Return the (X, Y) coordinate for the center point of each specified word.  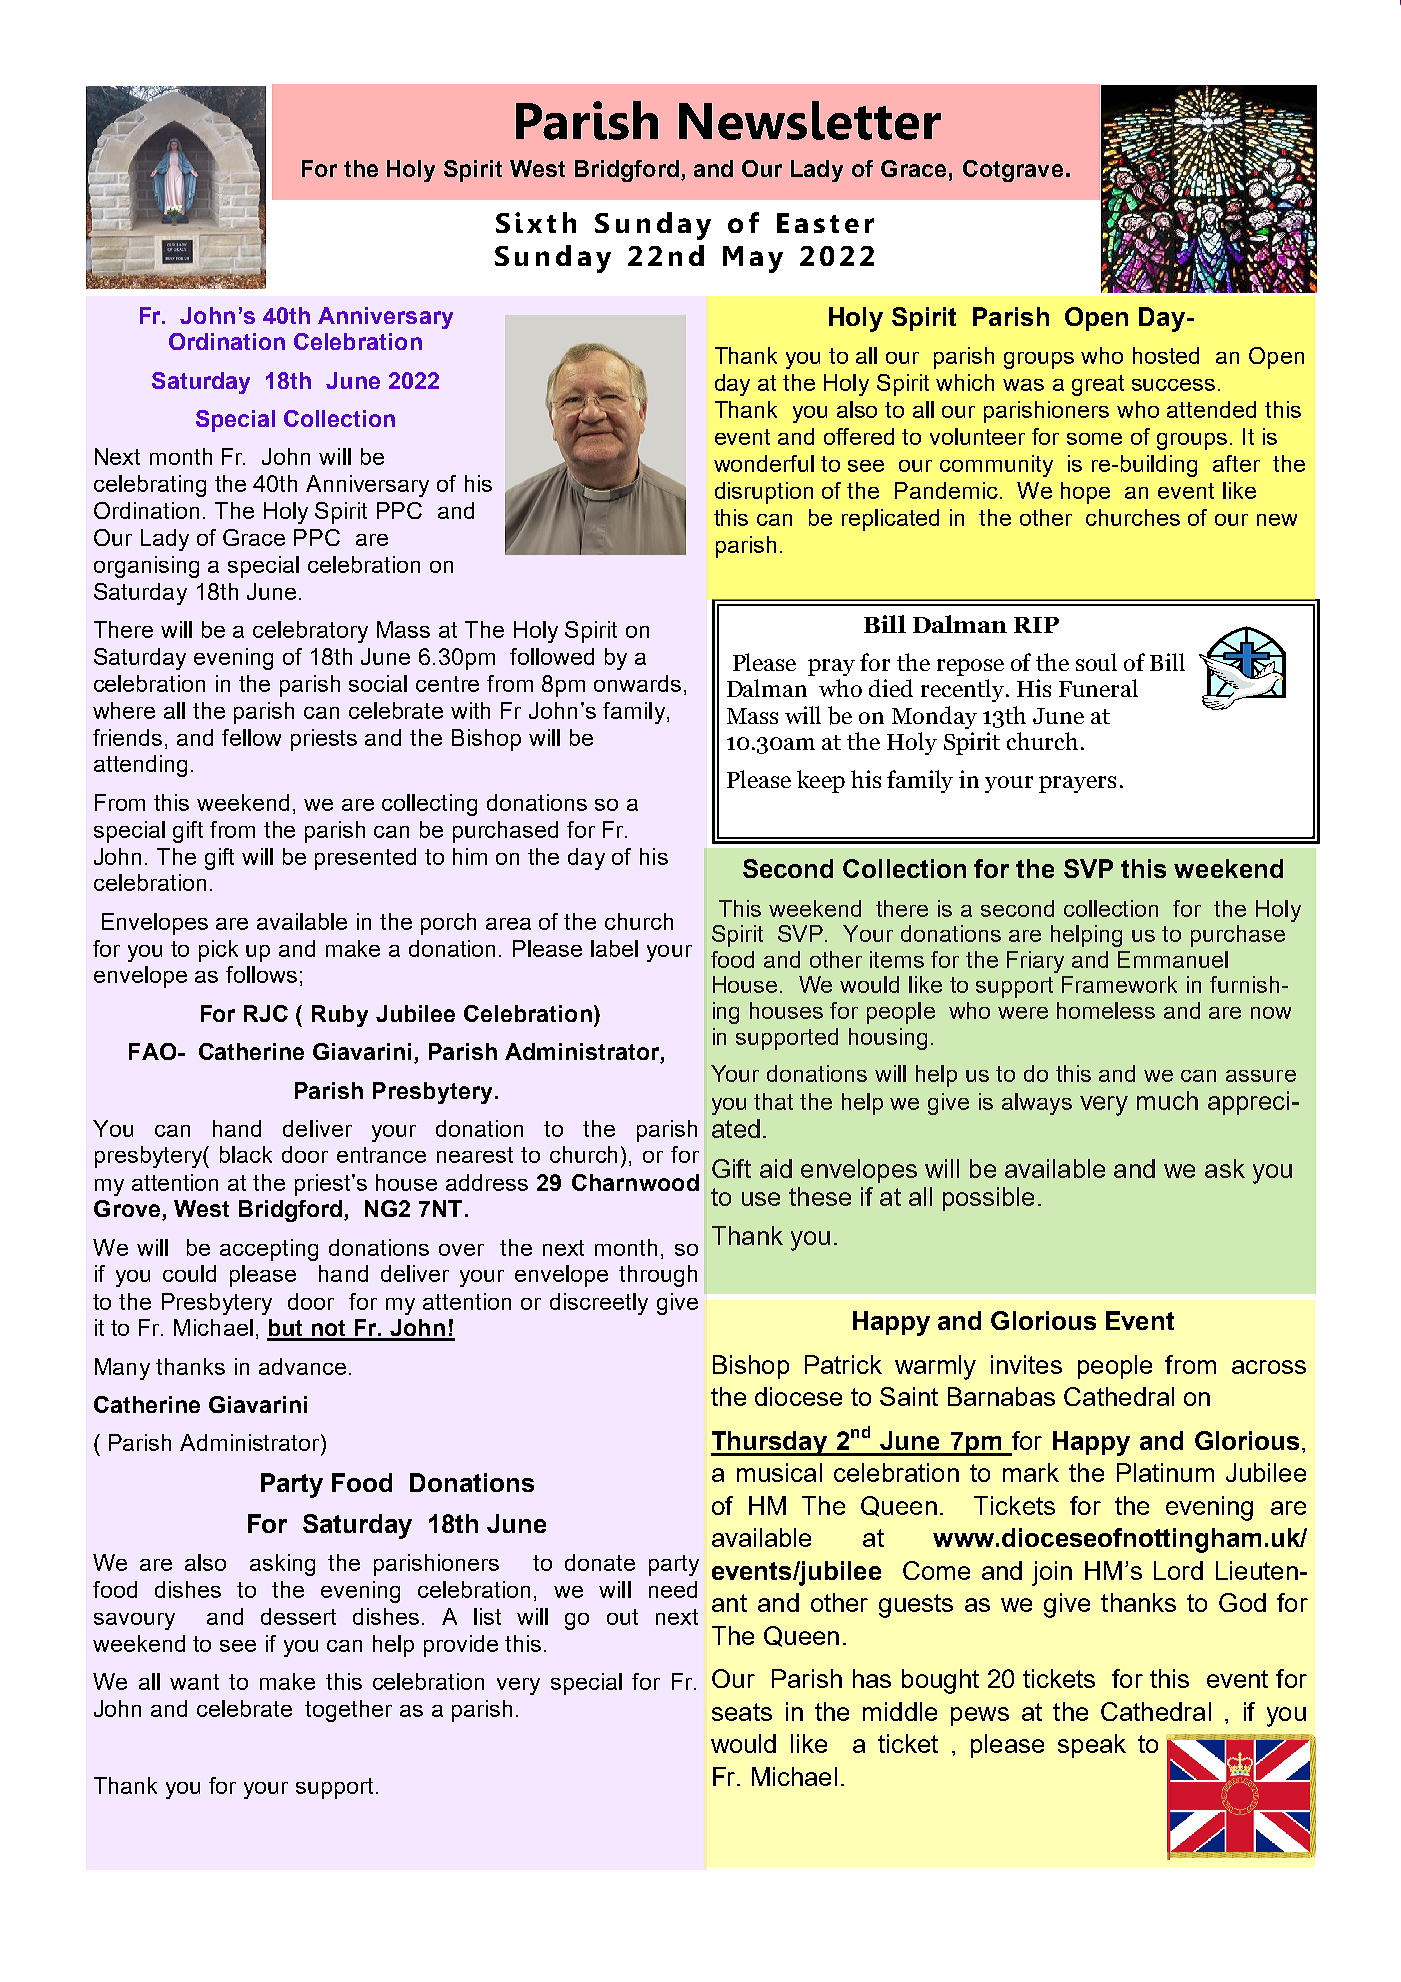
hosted (1166, 355)
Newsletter (810, 120)
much (1167, 1100)
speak (1092, 1746)
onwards (637, 683)
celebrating (150, 486)
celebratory (310, 632)
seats (742, 1712)
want (194, 1682)
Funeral (1098, 688)
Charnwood (635, 1182)
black (246, 1154)
